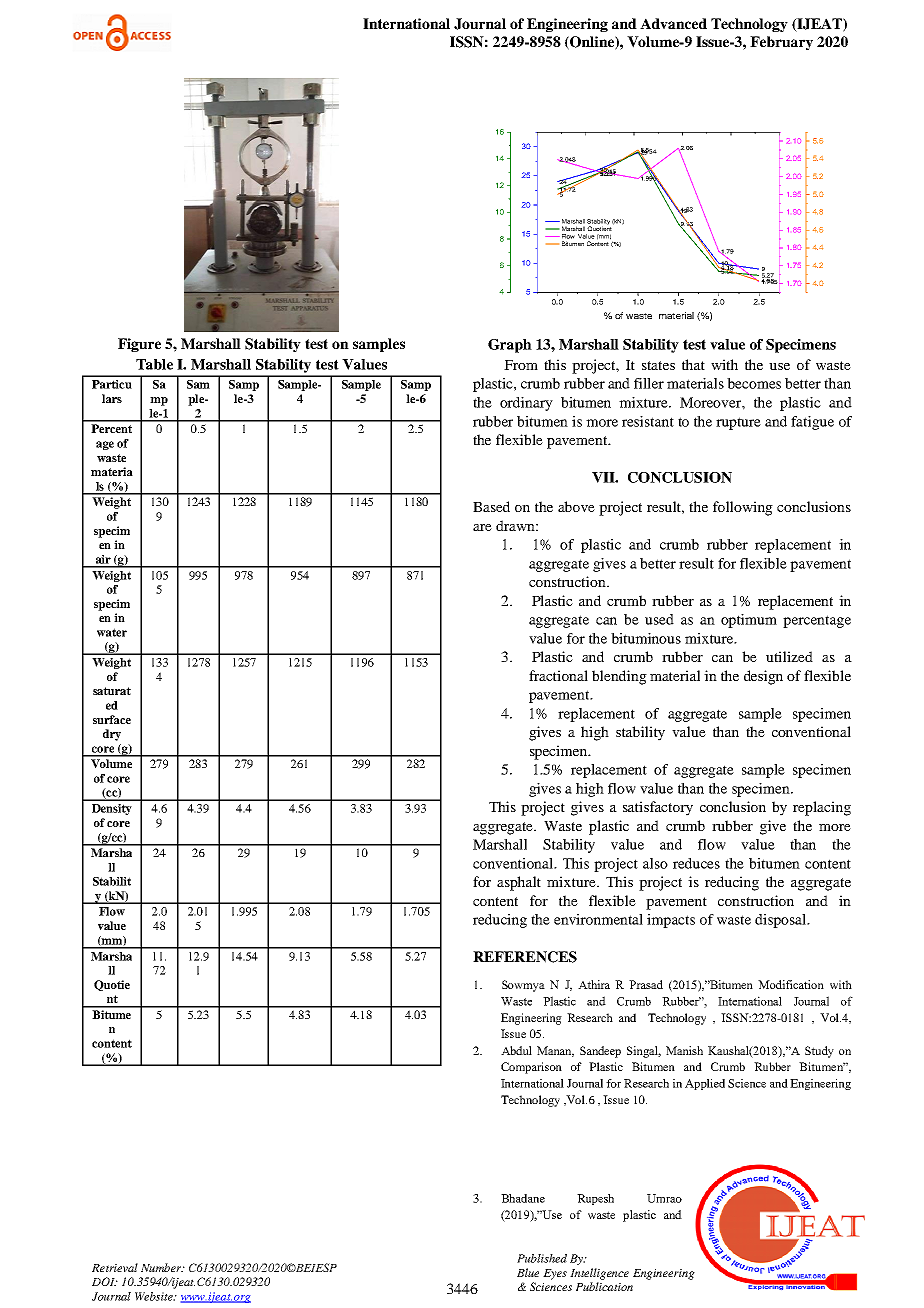  Describe the element at coordinates (115, 1267) in the screenshot. I see `Retrieval` at that location.
